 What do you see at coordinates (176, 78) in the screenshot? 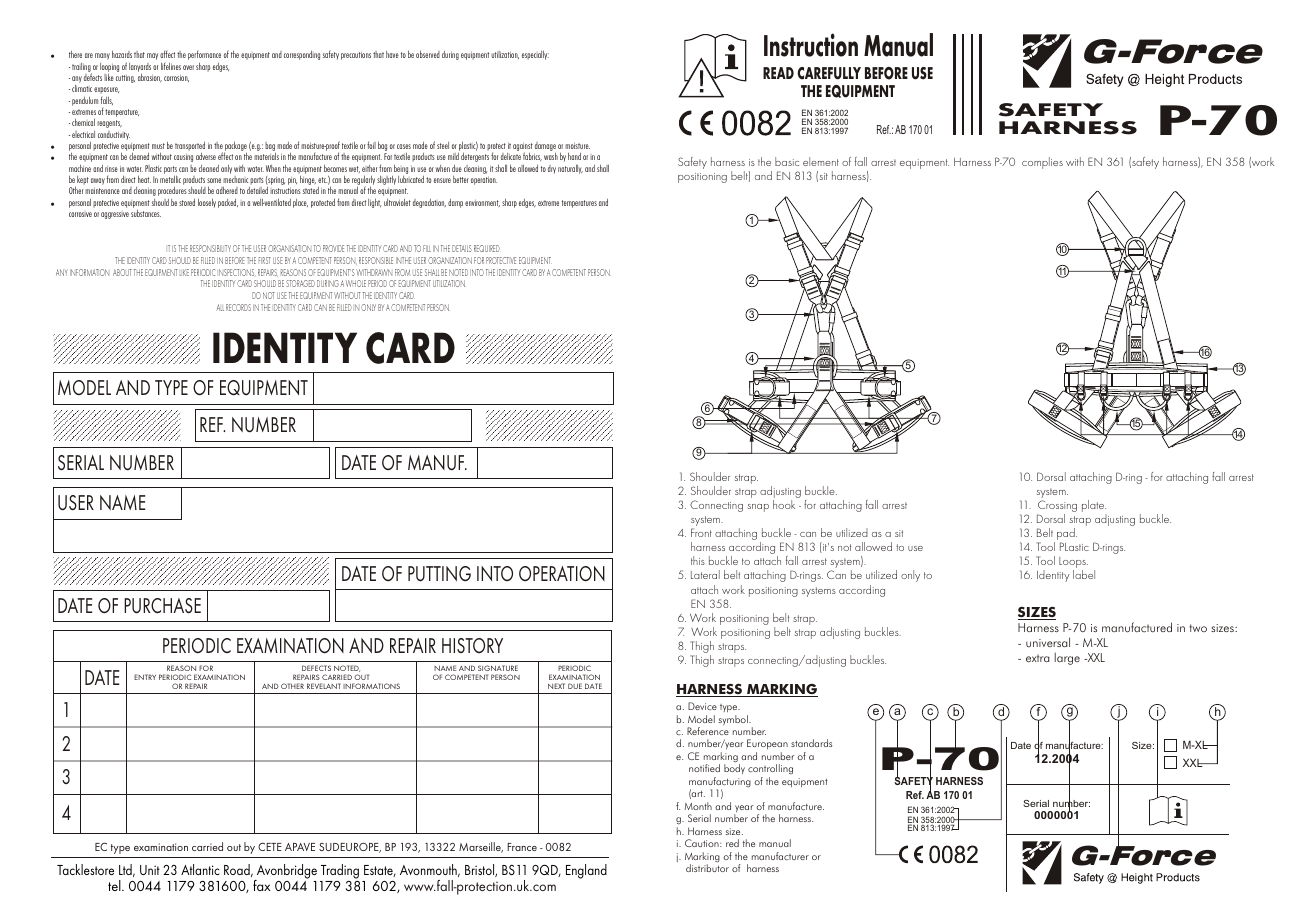
I see `corrosion` at bounding box center [176, 78].
